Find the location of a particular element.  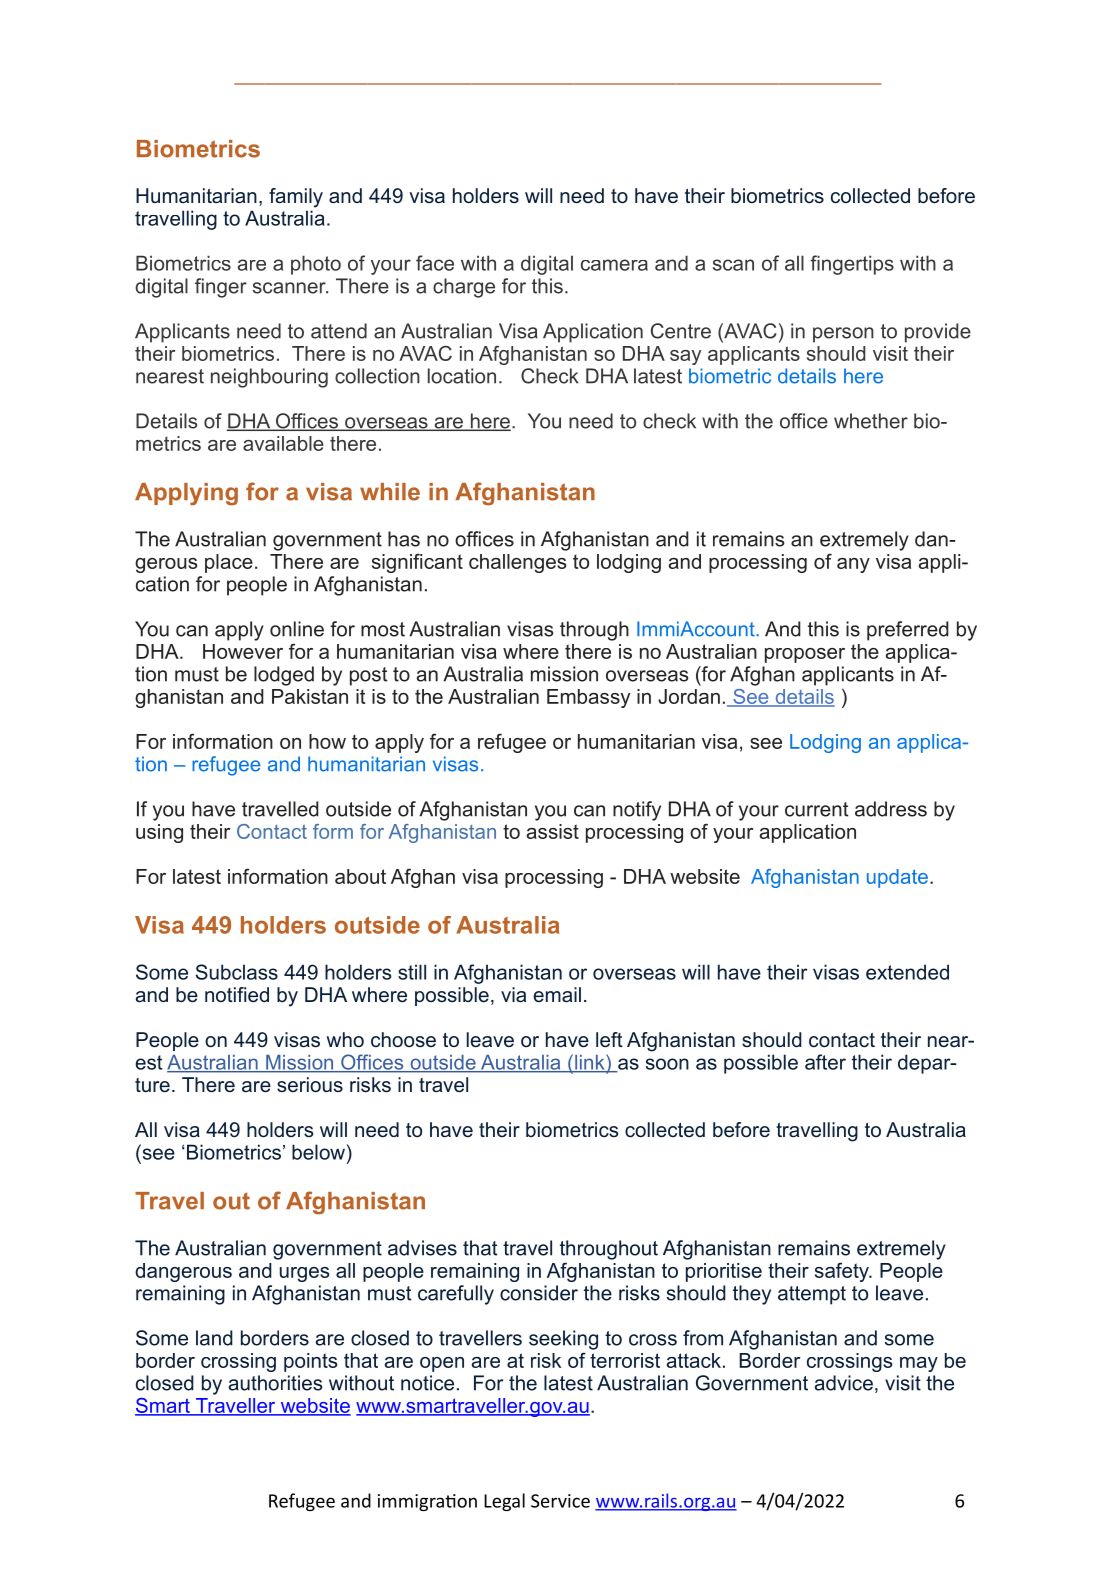

after is located at coordinates (825, 1062).
